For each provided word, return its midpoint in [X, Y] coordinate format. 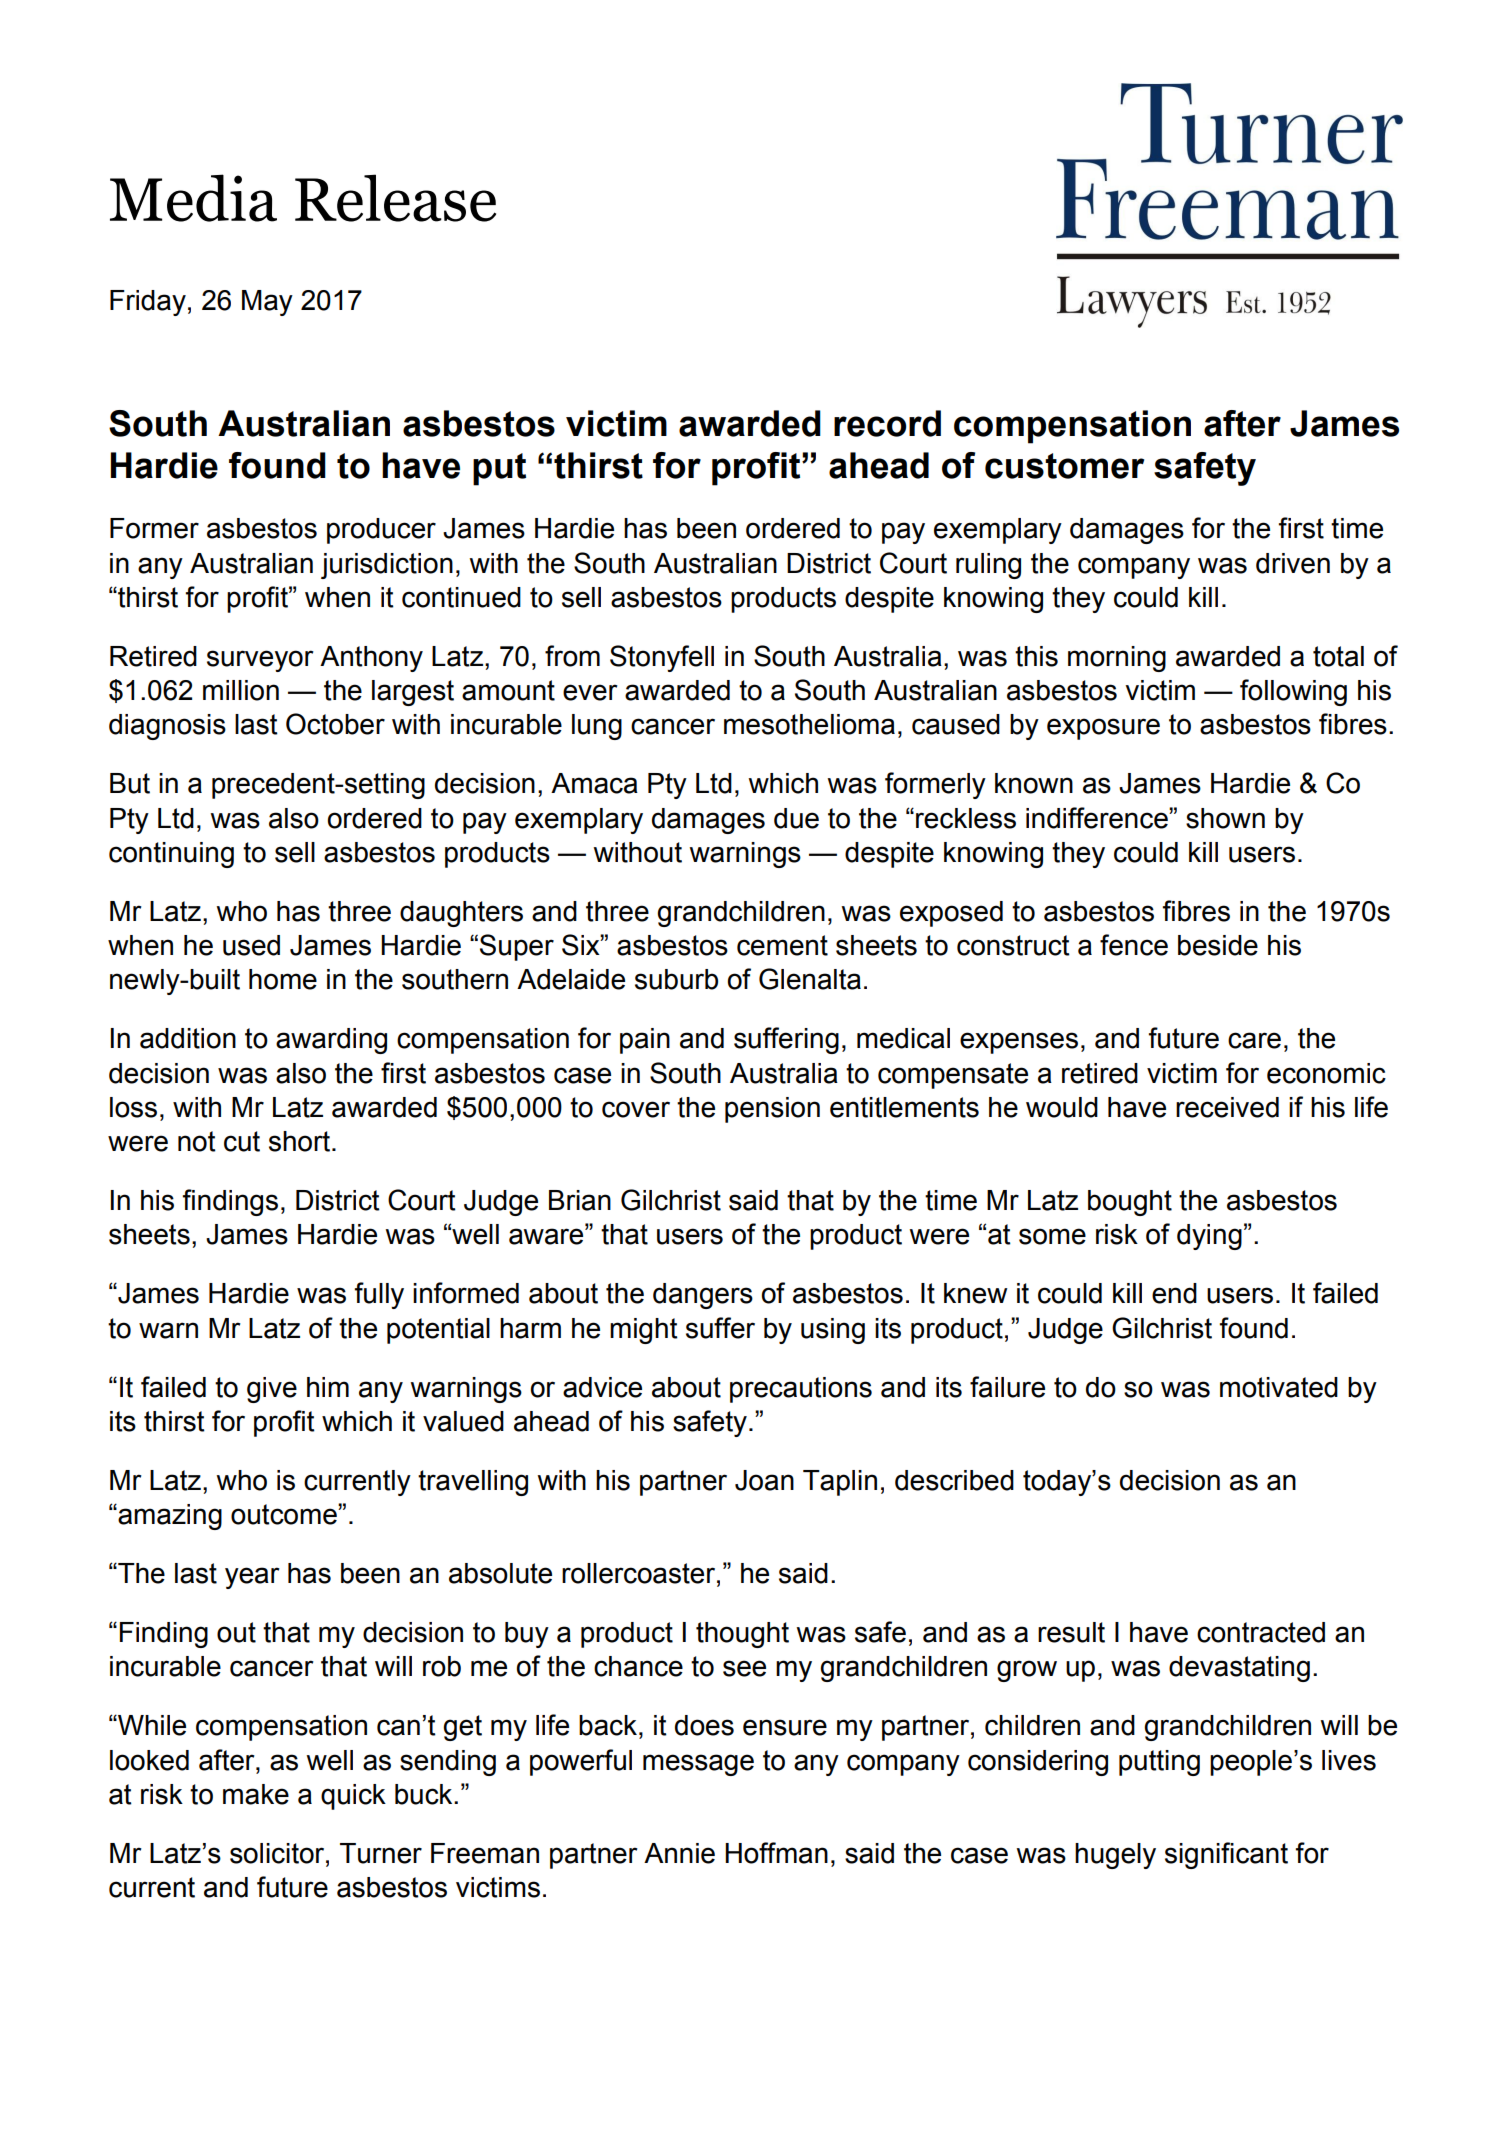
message [698, 1765]
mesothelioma [809, 724]
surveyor [260, 661]
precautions [801, 1390]
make [256, 1794]
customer [1064, 466]
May [267, 303]
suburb [676, 979]
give [272, 1390]
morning [1117, 659]
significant [1226, 1855]
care [1254, 1040]
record [887, 423]
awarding [331, 1041]
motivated [1279, 1387]
